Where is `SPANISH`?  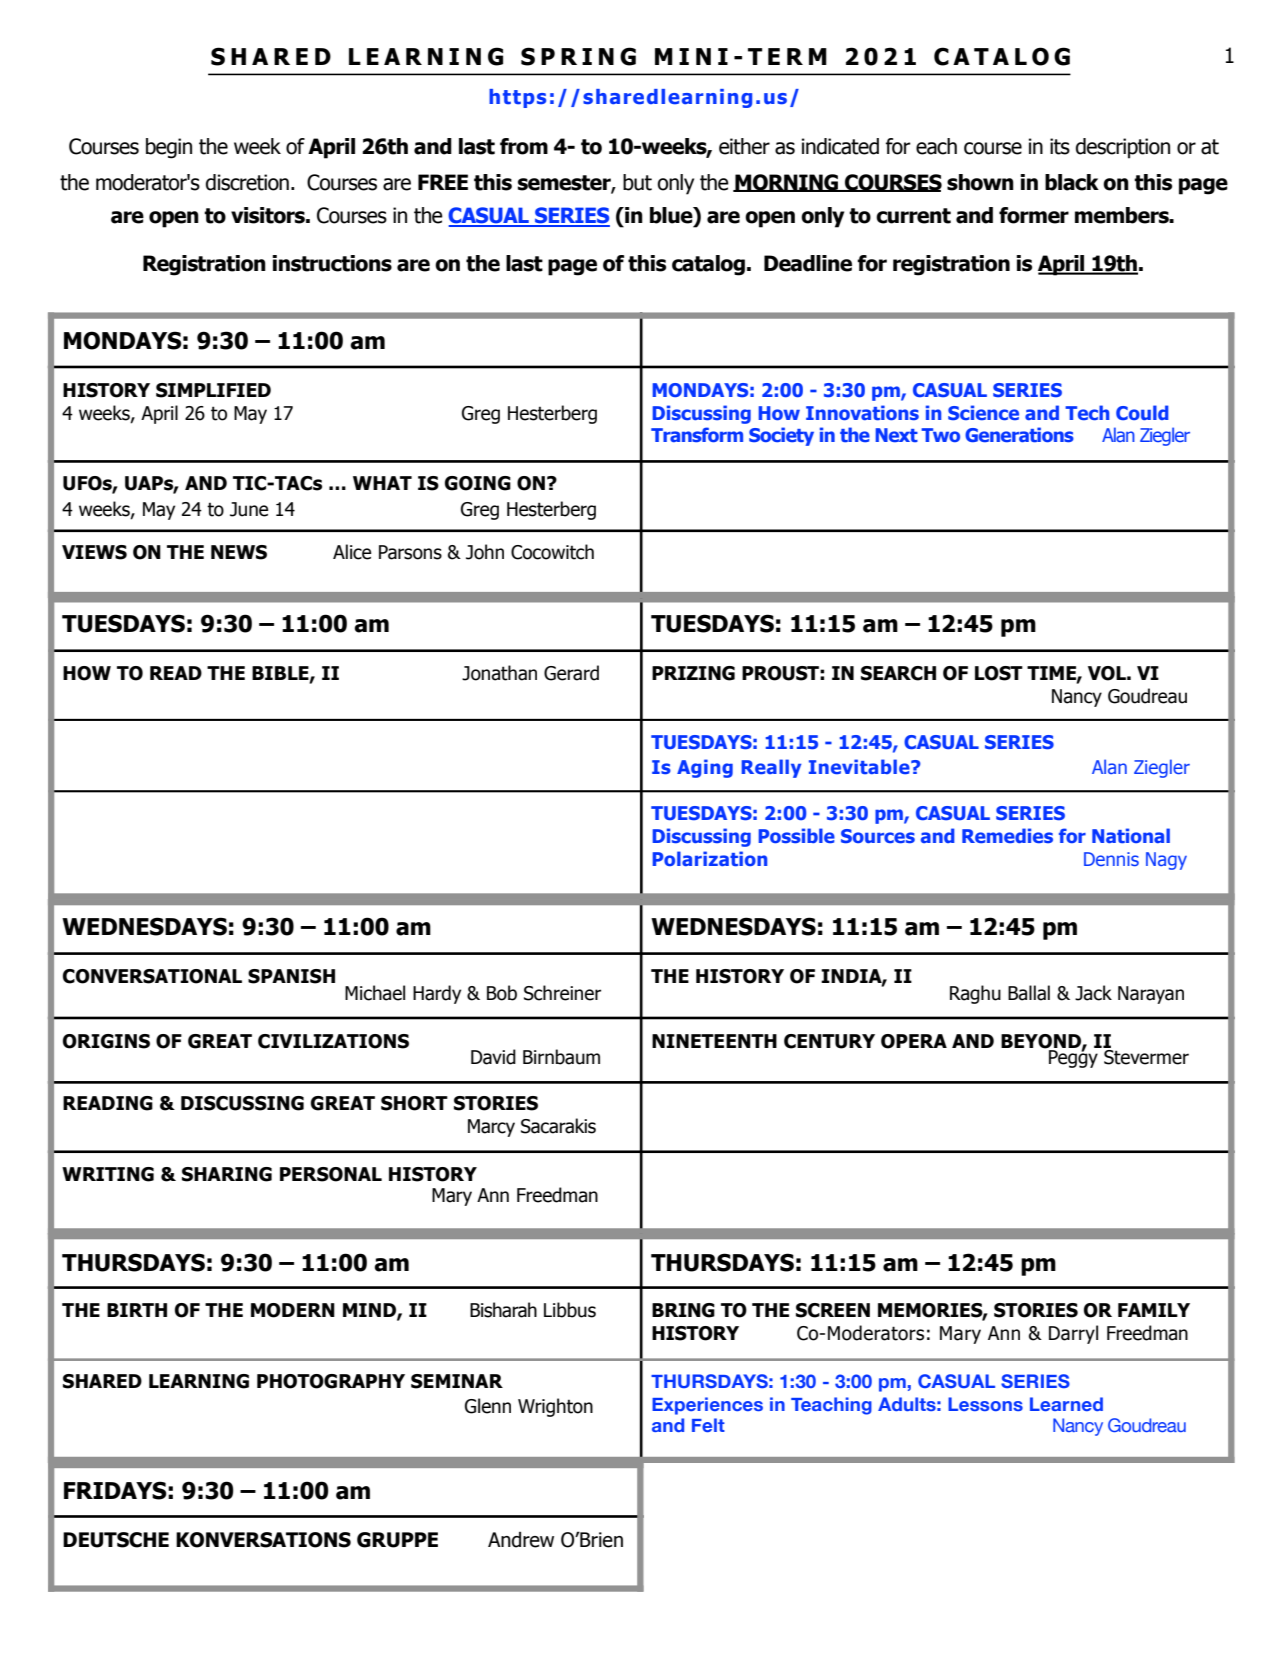 SPANISH is located at coordinates (291, 976).
